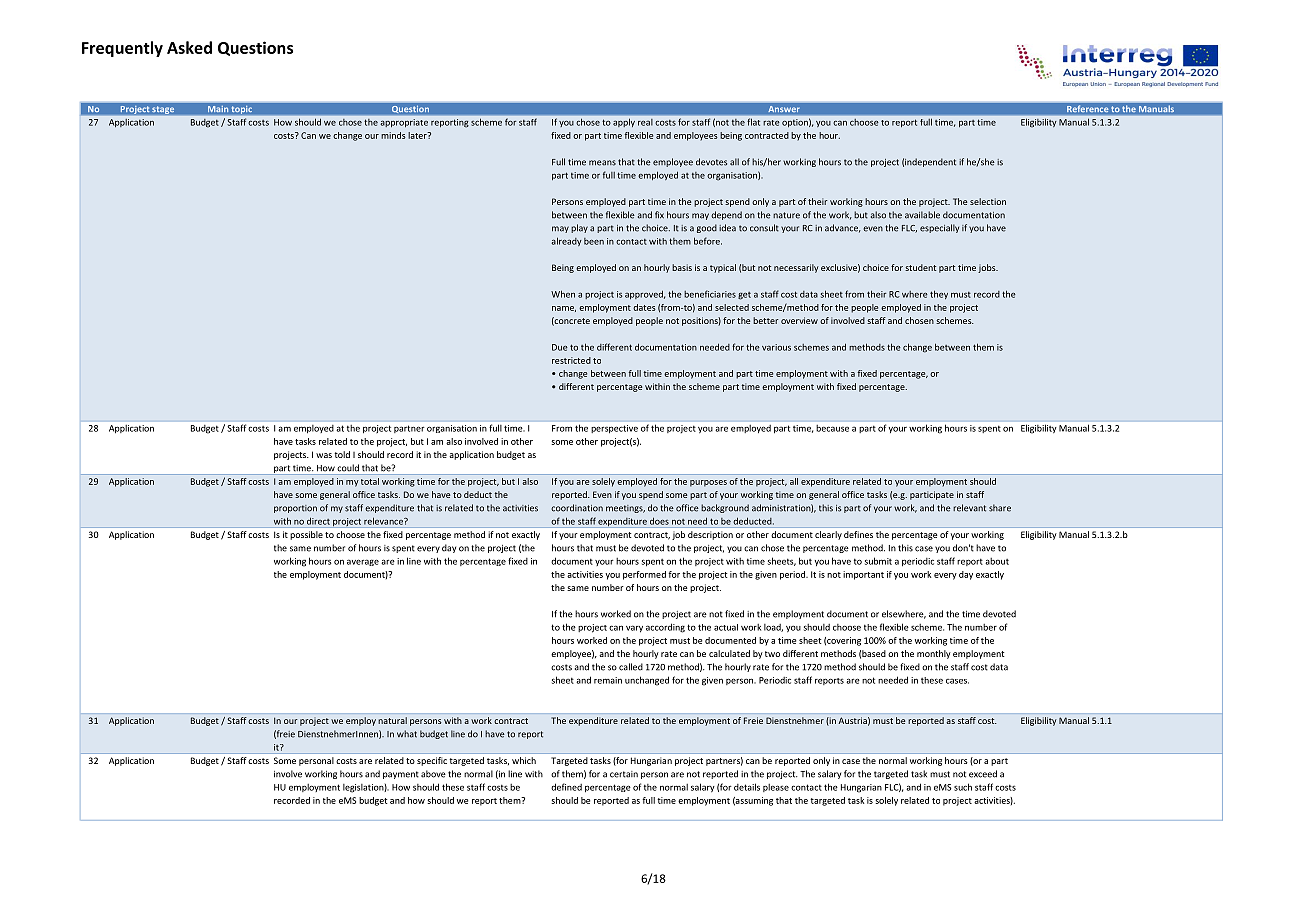  I want to click on because, so click(833, 428).
